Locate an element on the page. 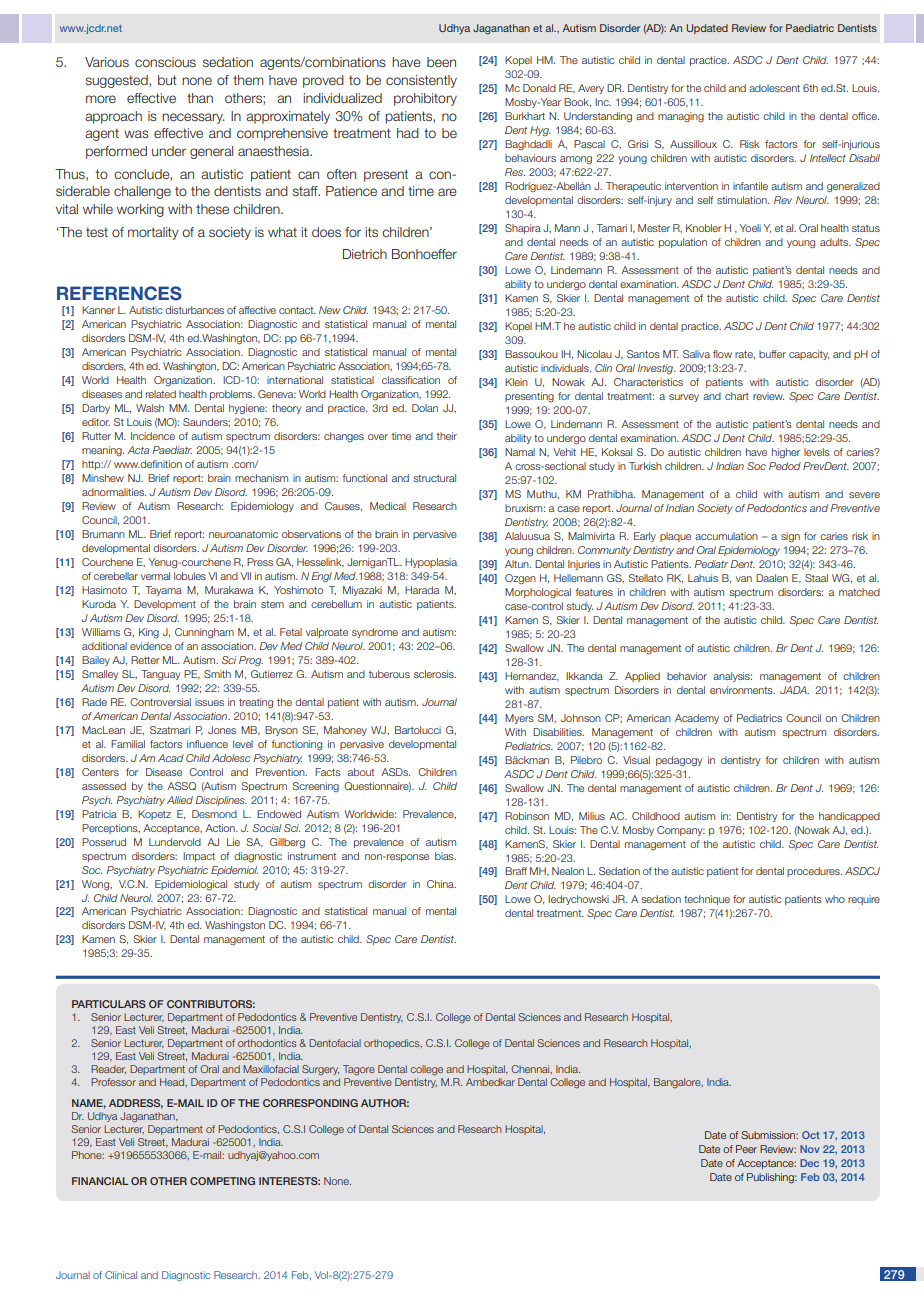 This image has height=1308, width=924. COMPETING is located at coordinates (222, 1181).
